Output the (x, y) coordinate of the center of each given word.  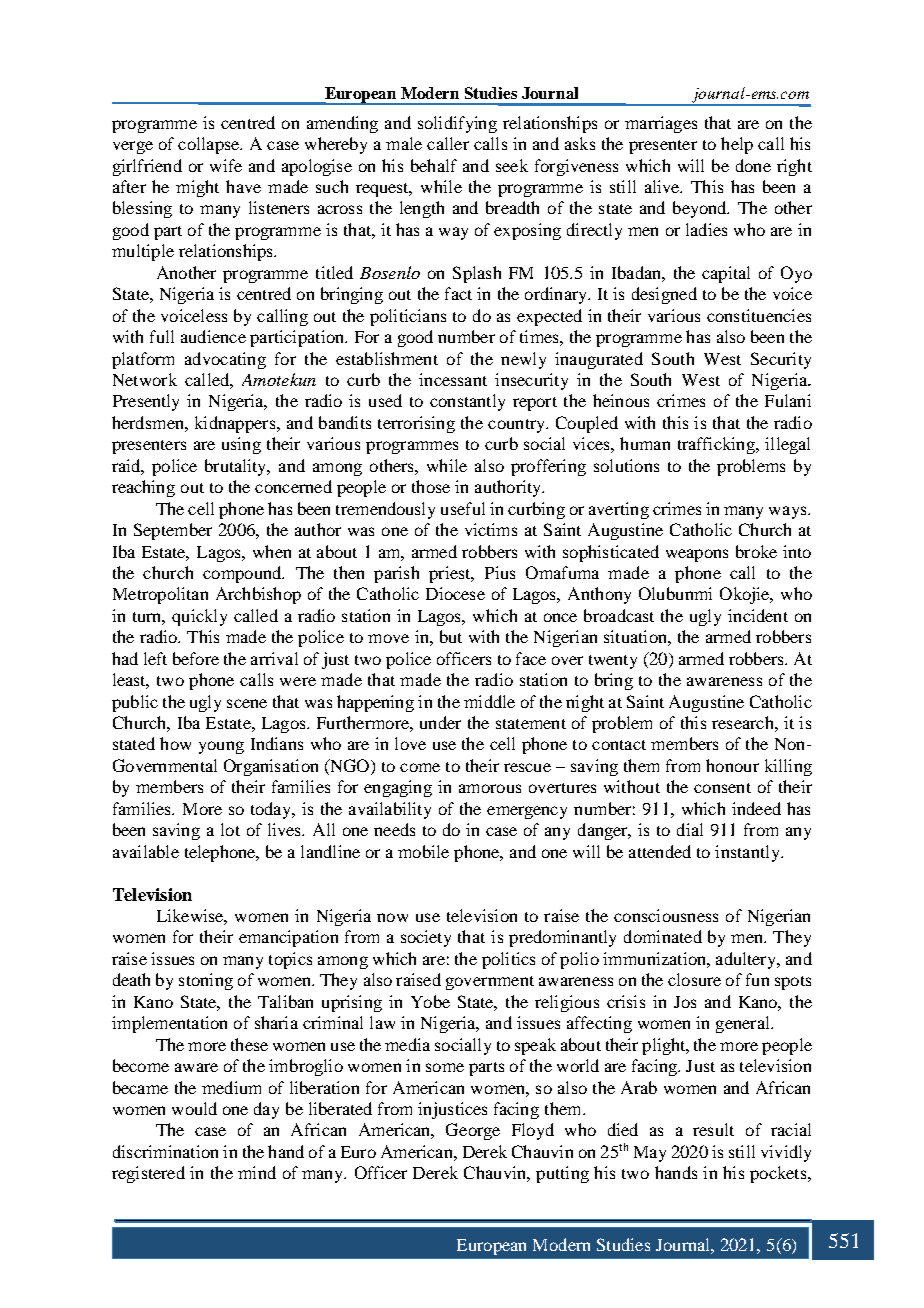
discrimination (165, 1151)
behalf (434, 165)
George (473, 1131)
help (737, 145)
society (426, 938)
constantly (467, 402)
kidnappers (236, 424)
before (196, 658)
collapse (209, 145)
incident (758, 615)
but (451, 636)
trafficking (717, 445)
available (146, 851)
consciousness (666, 915)
